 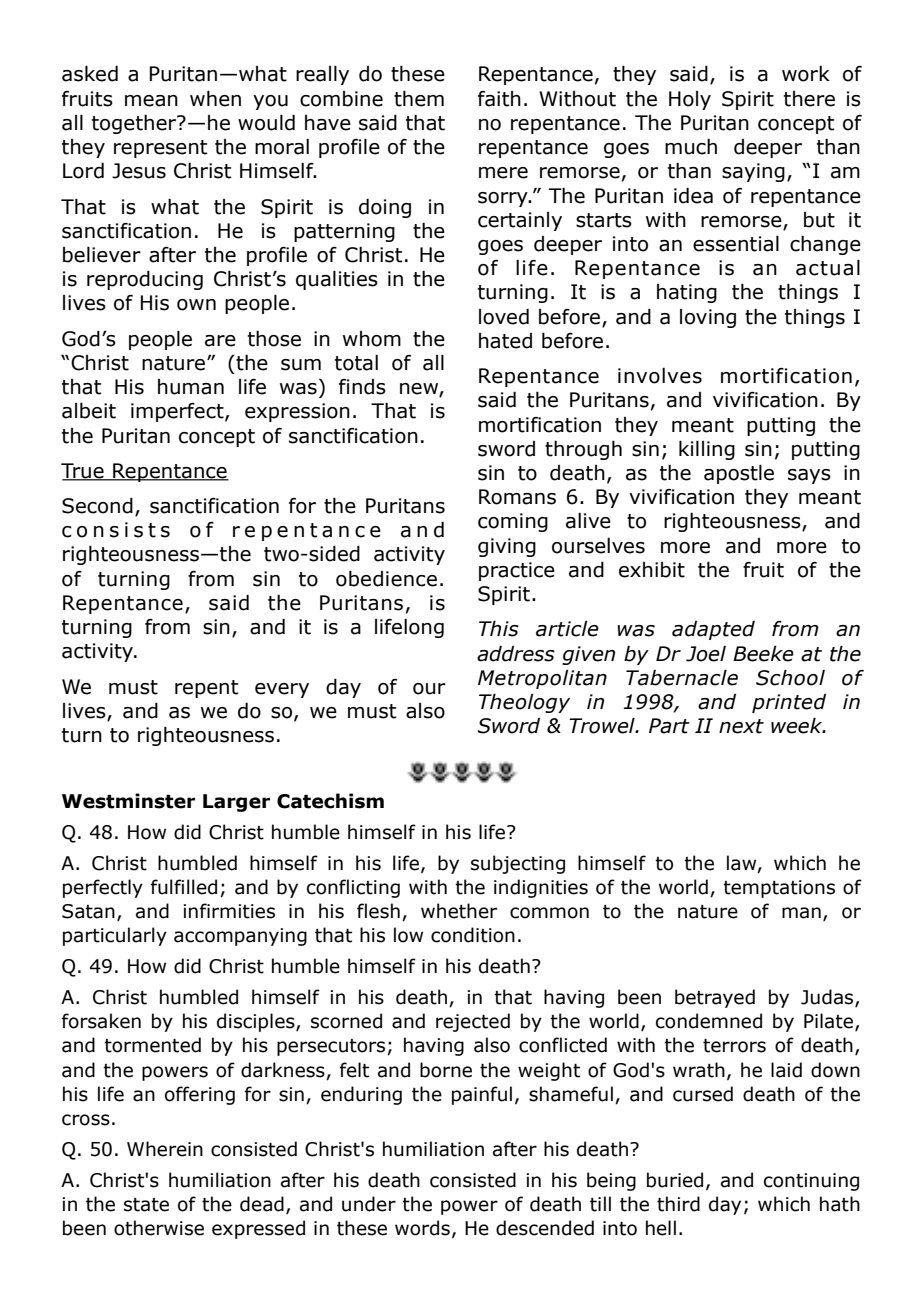 What do you see at coordinates (690, 100) in the image?
I see `Holy` at bounding box center [690, 100].
